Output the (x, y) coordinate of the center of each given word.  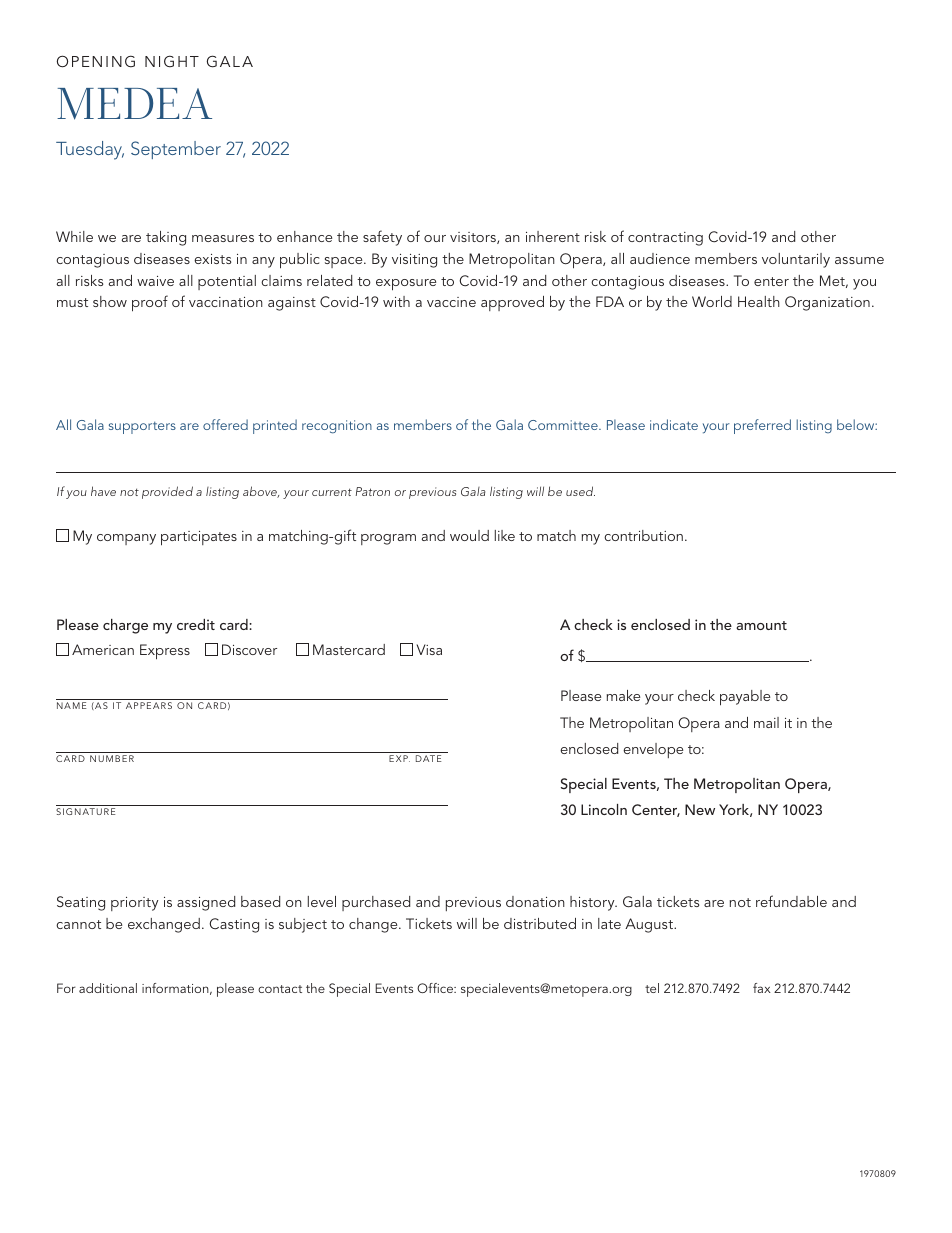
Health (759, 301)
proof (150, 303)
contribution (643, 535)
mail (766, 722)
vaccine (451, 302)
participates (199, 538)
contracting (665, 239)
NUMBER (112, 758)
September (176, 150)
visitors (474, 238)
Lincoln (604, 809)
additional (108, 988)
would (469, 535)
